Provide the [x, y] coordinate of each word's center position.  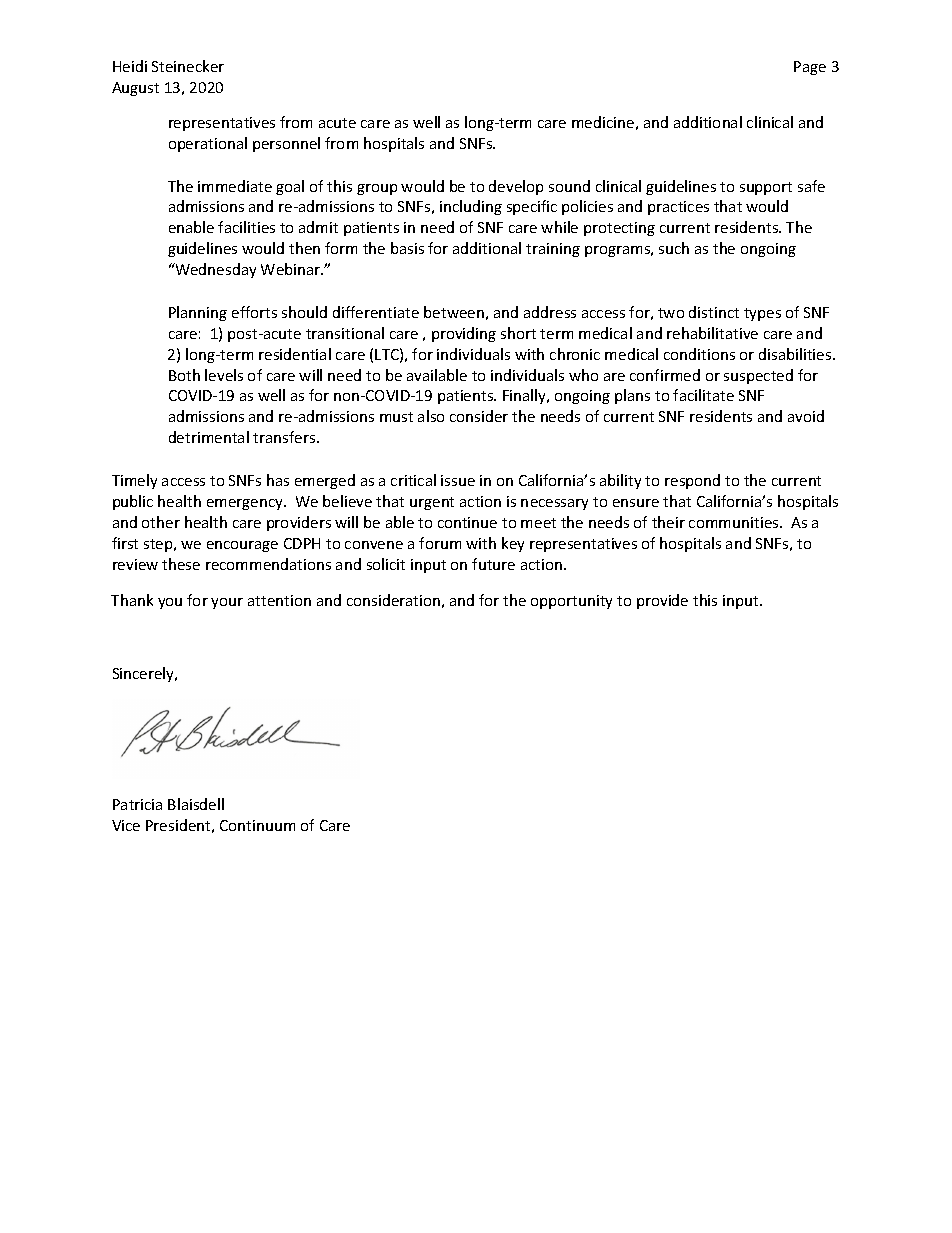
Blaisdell [196, 804]
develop [516, 187]
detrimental [209, 437]
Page [810, 68]
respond [692, 481]
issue [458, 480]
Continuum [257, 825]
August [135, 89]
